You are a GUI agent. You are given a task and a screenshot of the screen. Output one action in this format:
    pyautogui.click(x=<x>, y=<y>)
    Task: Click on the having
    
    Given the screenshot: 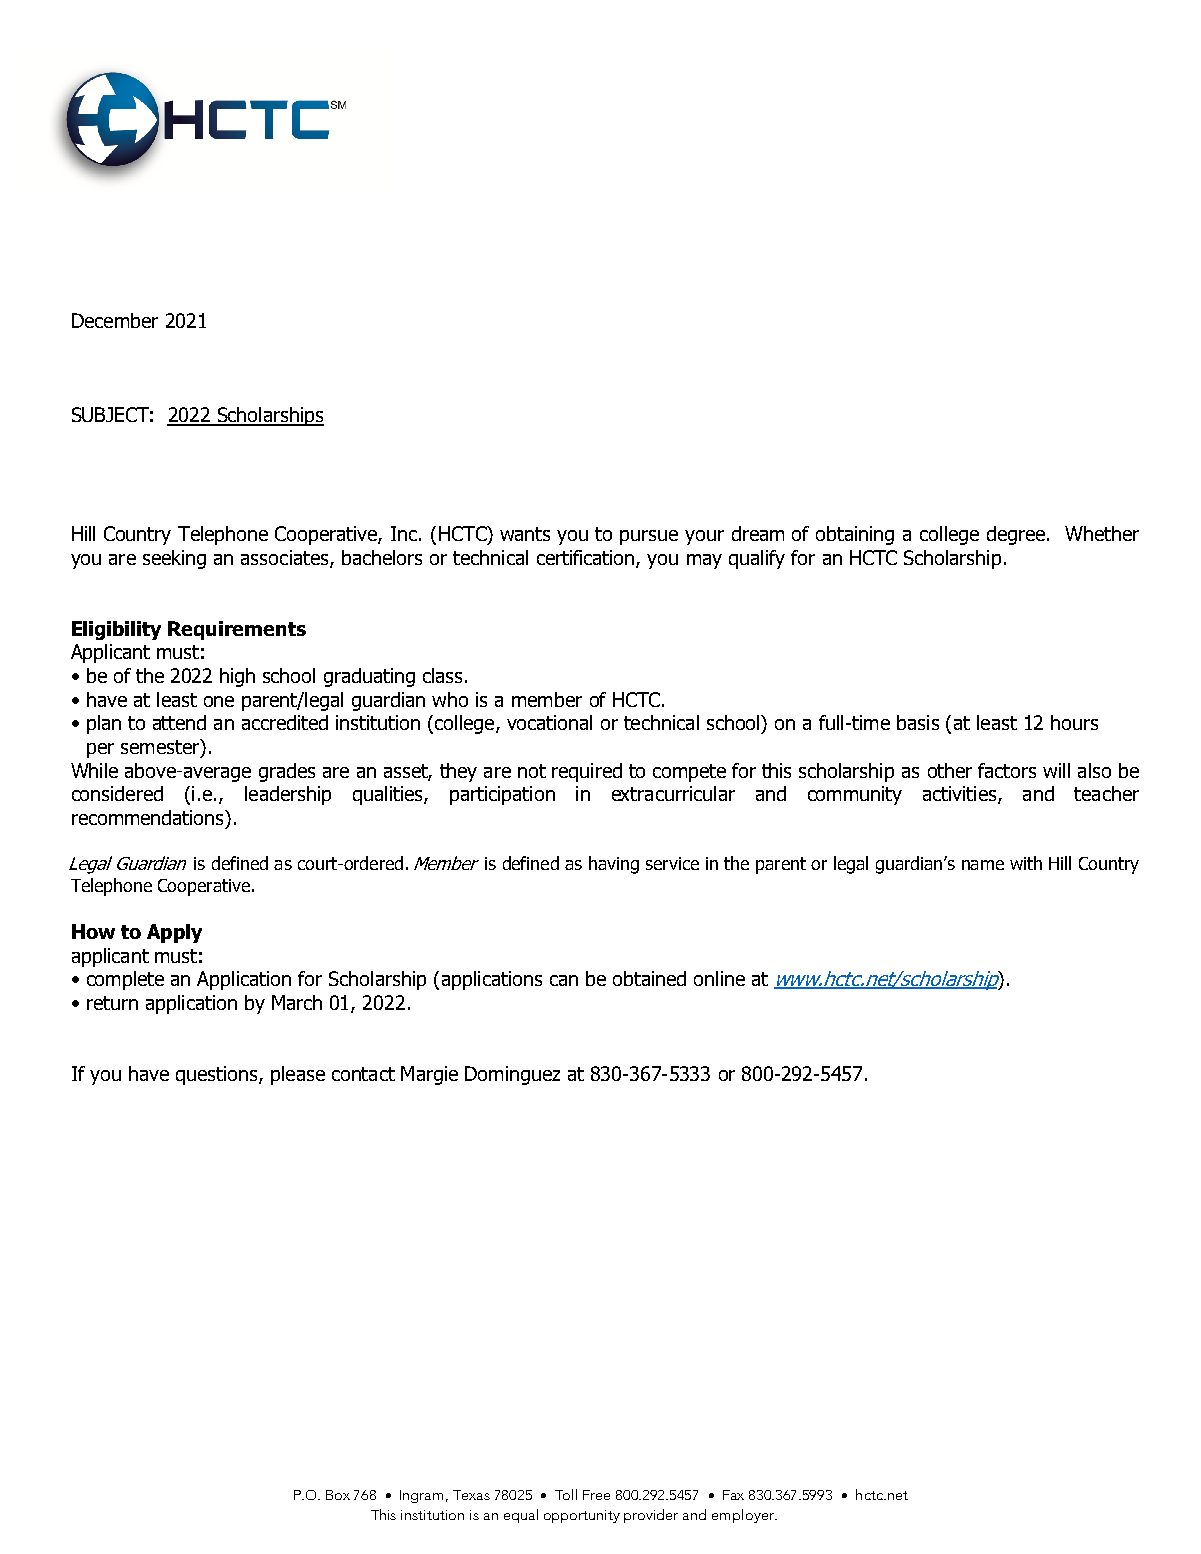 What is the action you would take?
    pyautogui.click(x=614, y=865)
